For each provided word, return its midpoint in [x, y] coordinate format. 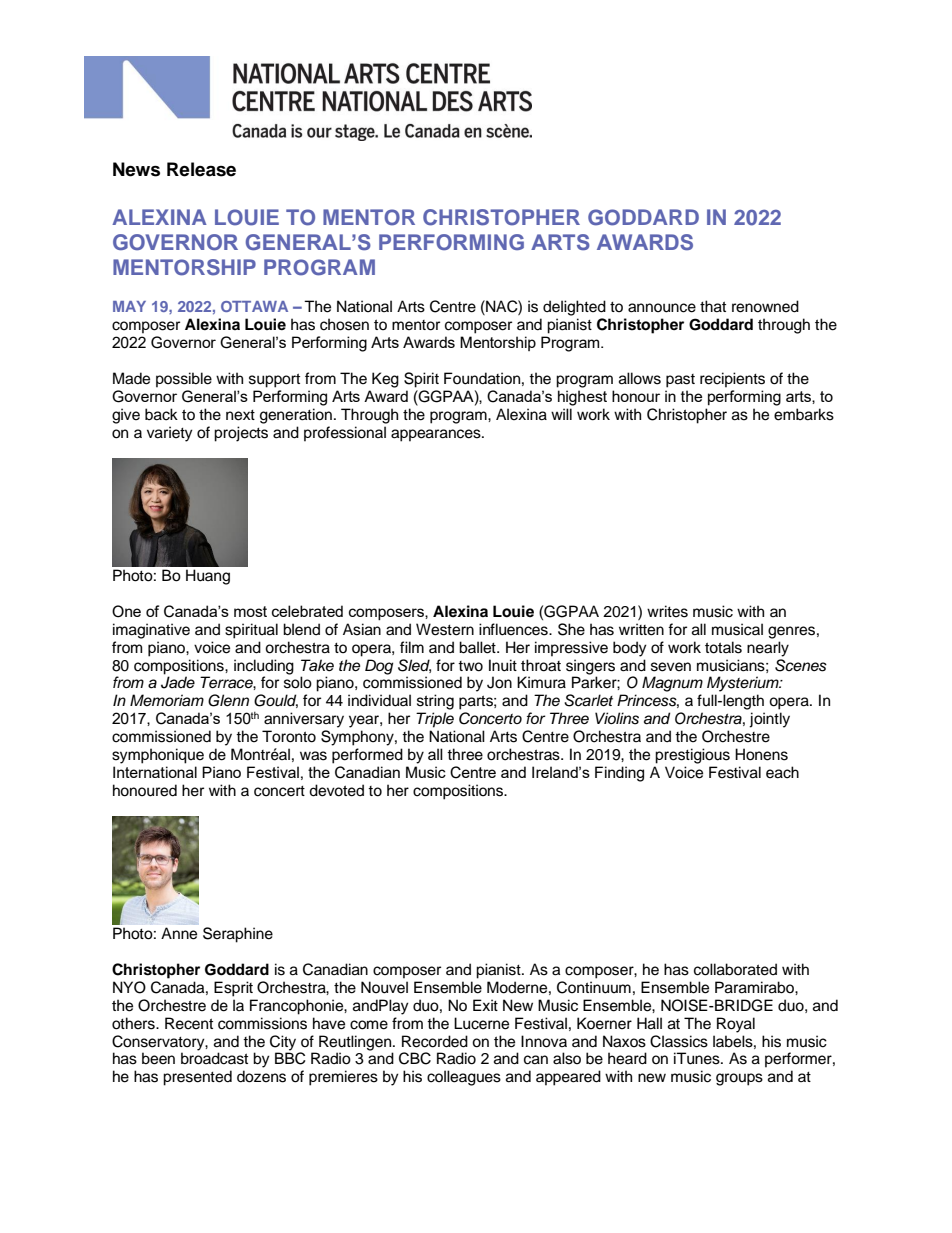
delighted [574, 308]
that [713, 306]
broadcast [214, 1058]
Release [201, 169]
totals [723, 647]
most [250, 611]
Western [445, 629]
